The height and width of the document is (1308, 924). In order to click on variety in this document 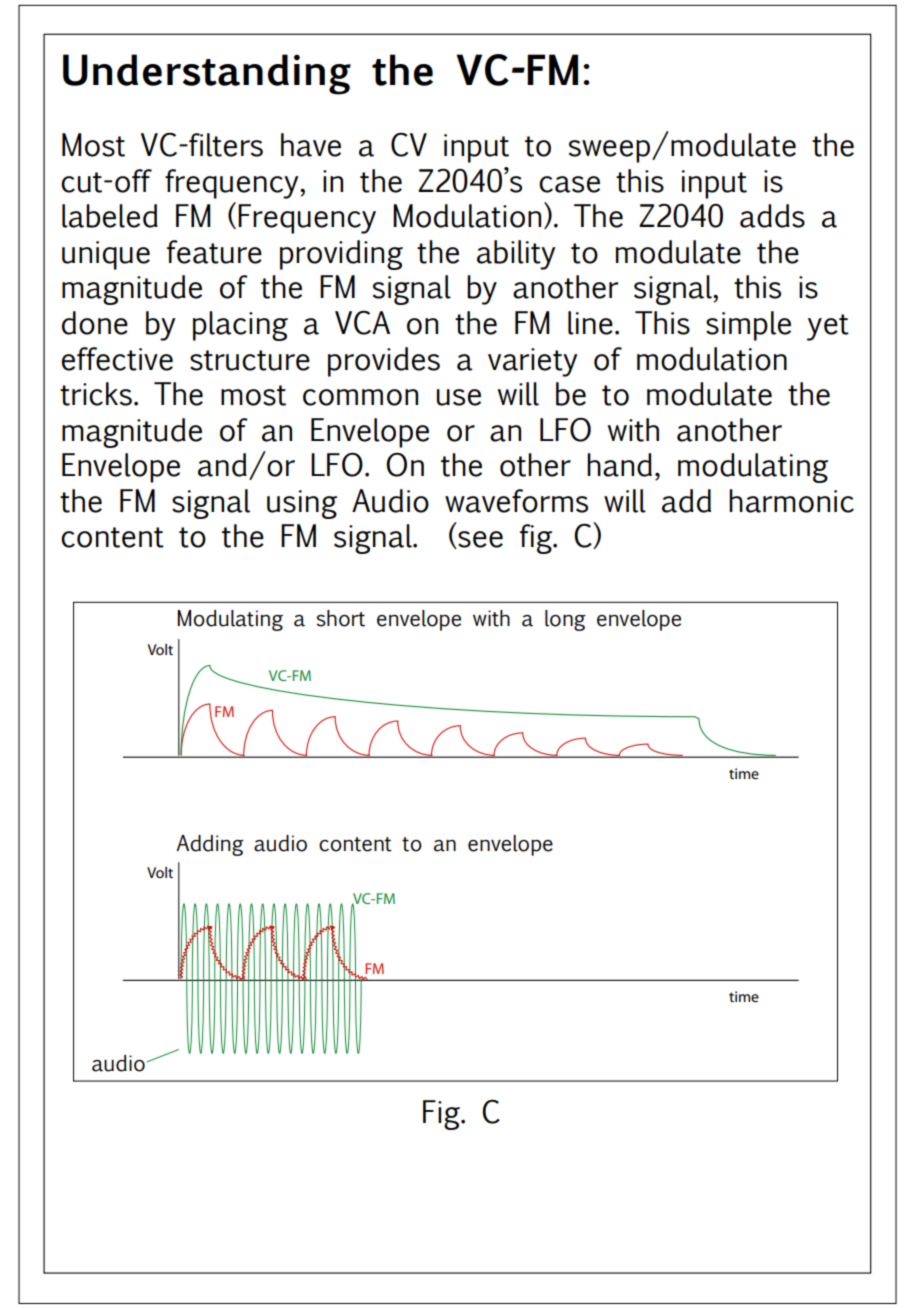, I will do `click(533, 362)`.
